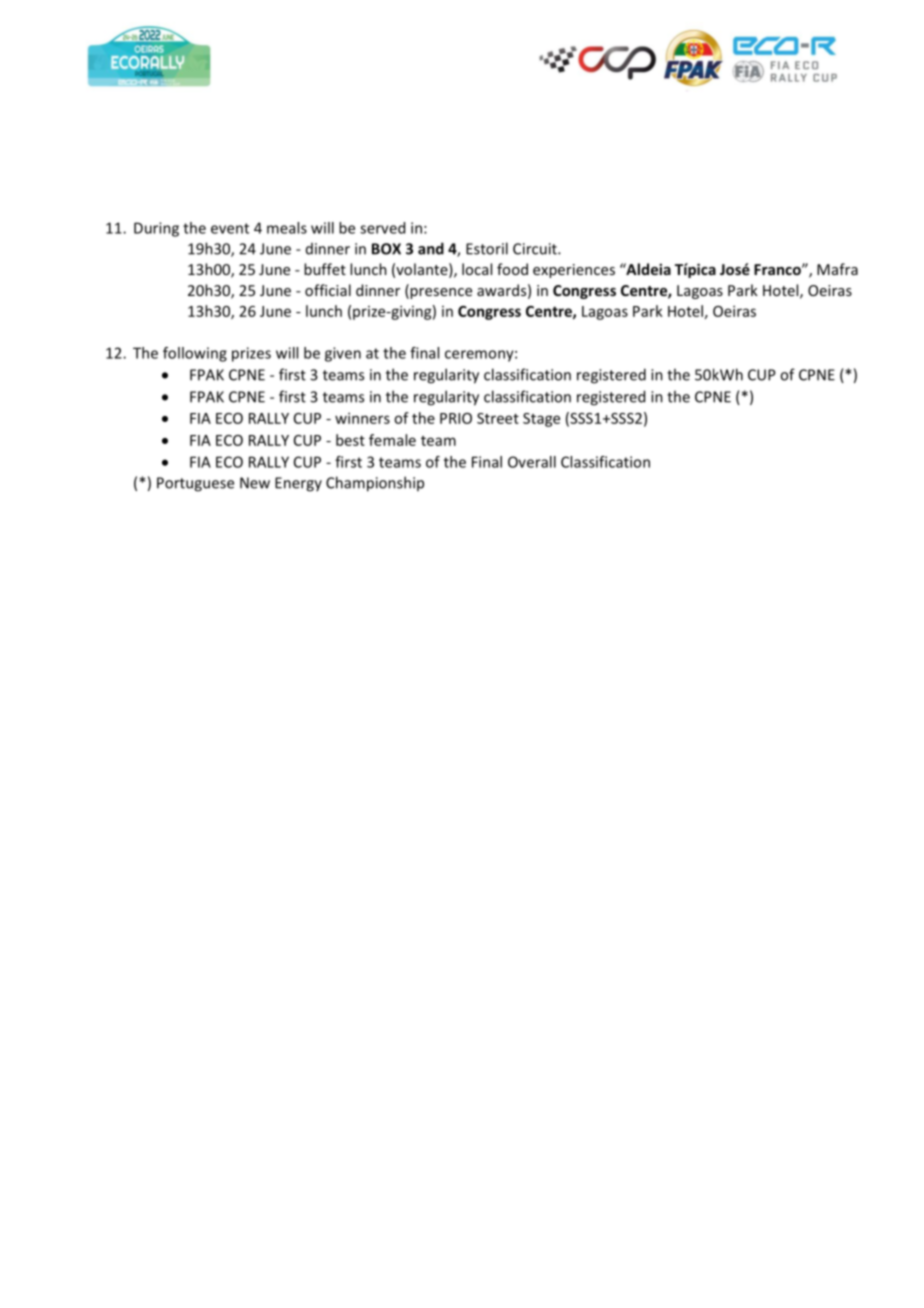 The height and width of the screenshot is (1308, 924). Describe the element at coordinates (230, 228) in the screenshot. I see `event` at that location.
